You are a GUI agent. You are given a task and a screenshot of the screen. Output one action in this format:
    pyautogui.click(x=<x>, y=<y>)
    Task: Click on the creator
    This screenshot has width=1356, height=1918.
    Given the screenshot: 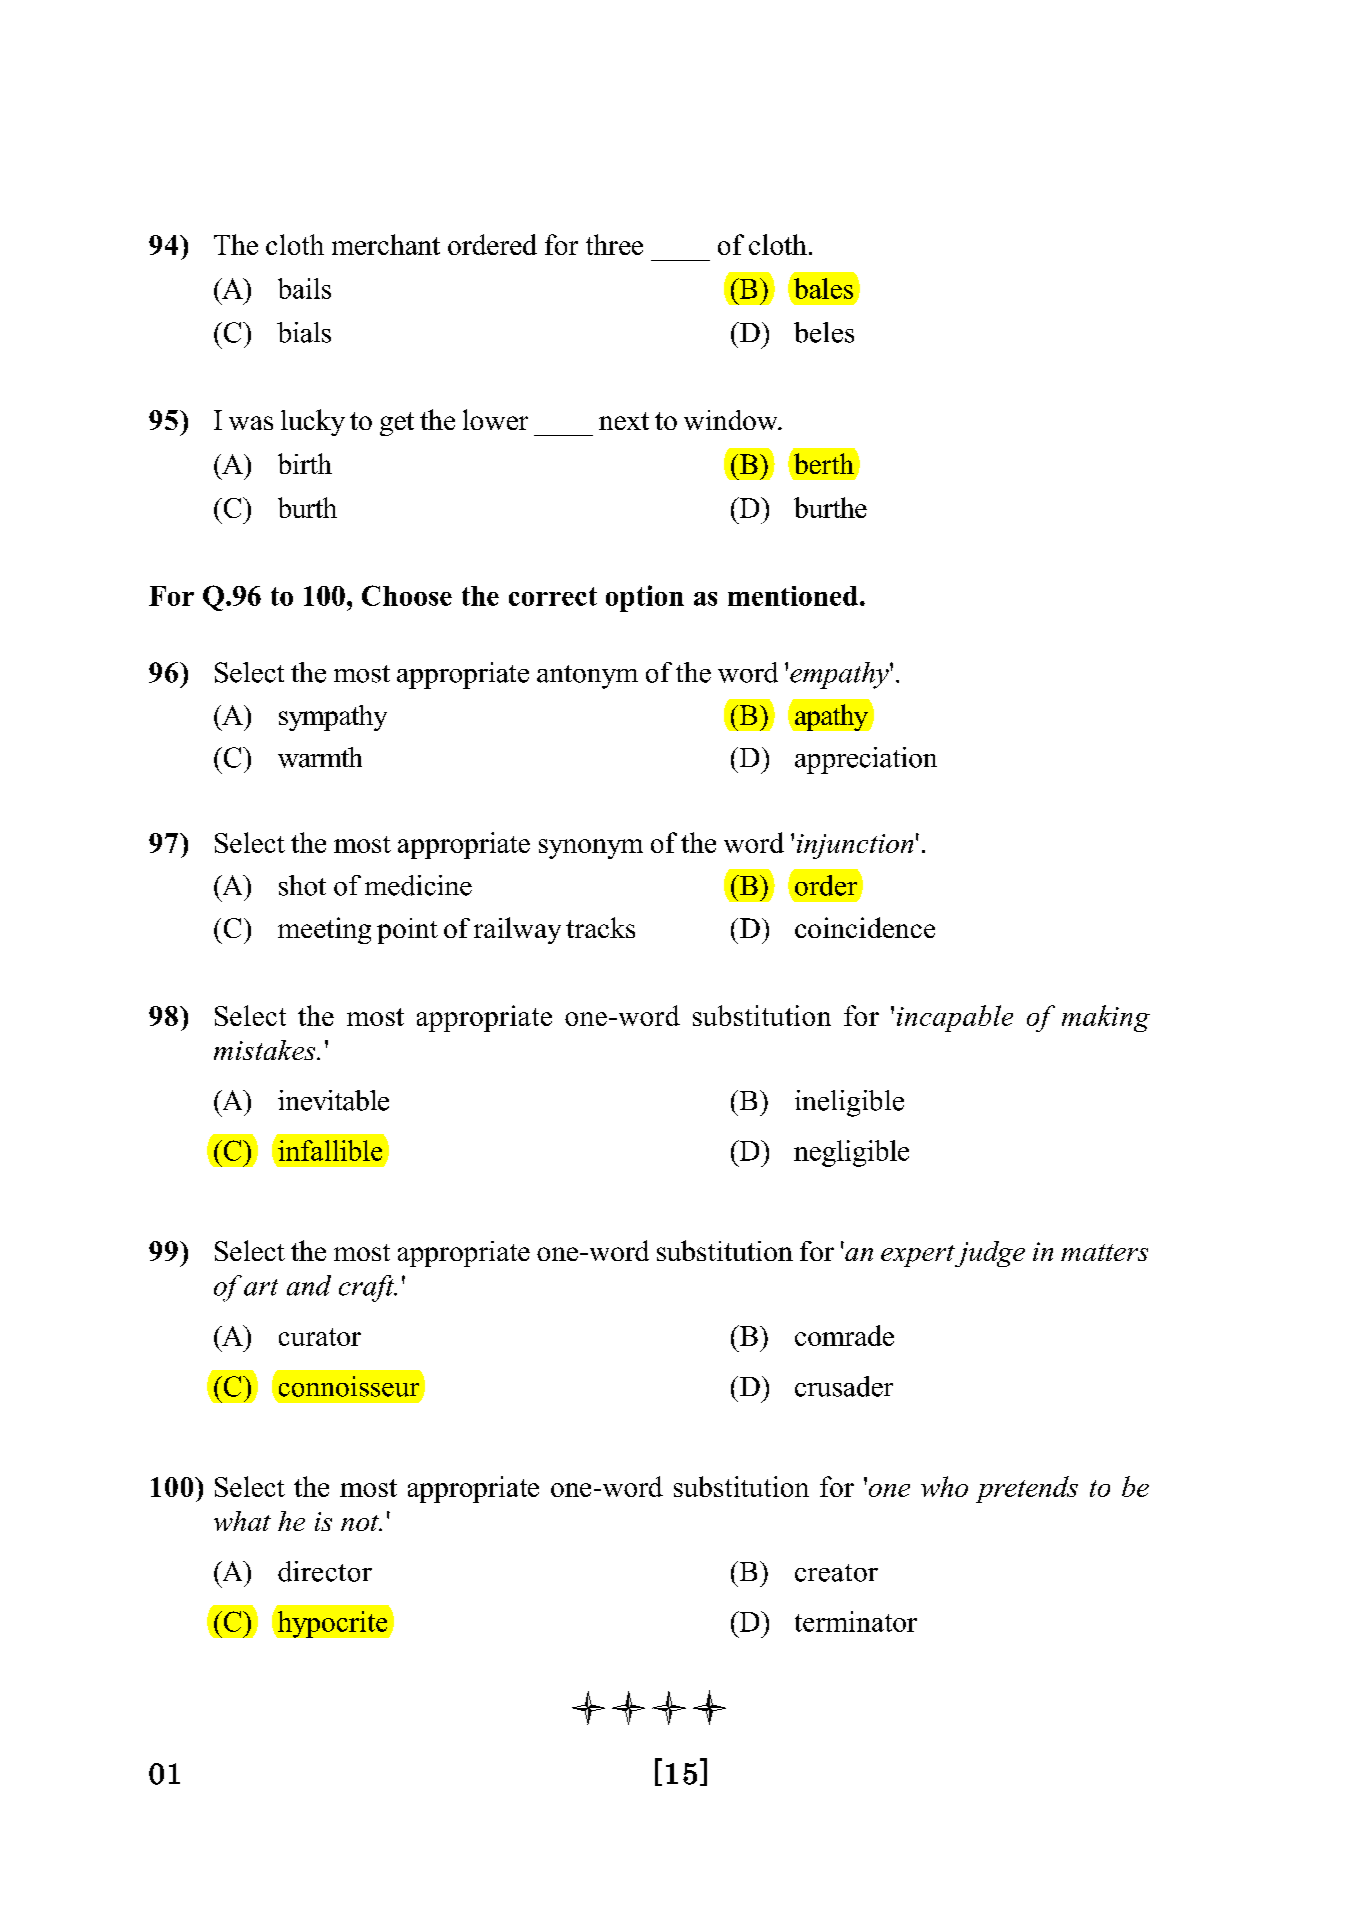 What is the action you would take?
    pyautogui.click(x=836, y=1573)
